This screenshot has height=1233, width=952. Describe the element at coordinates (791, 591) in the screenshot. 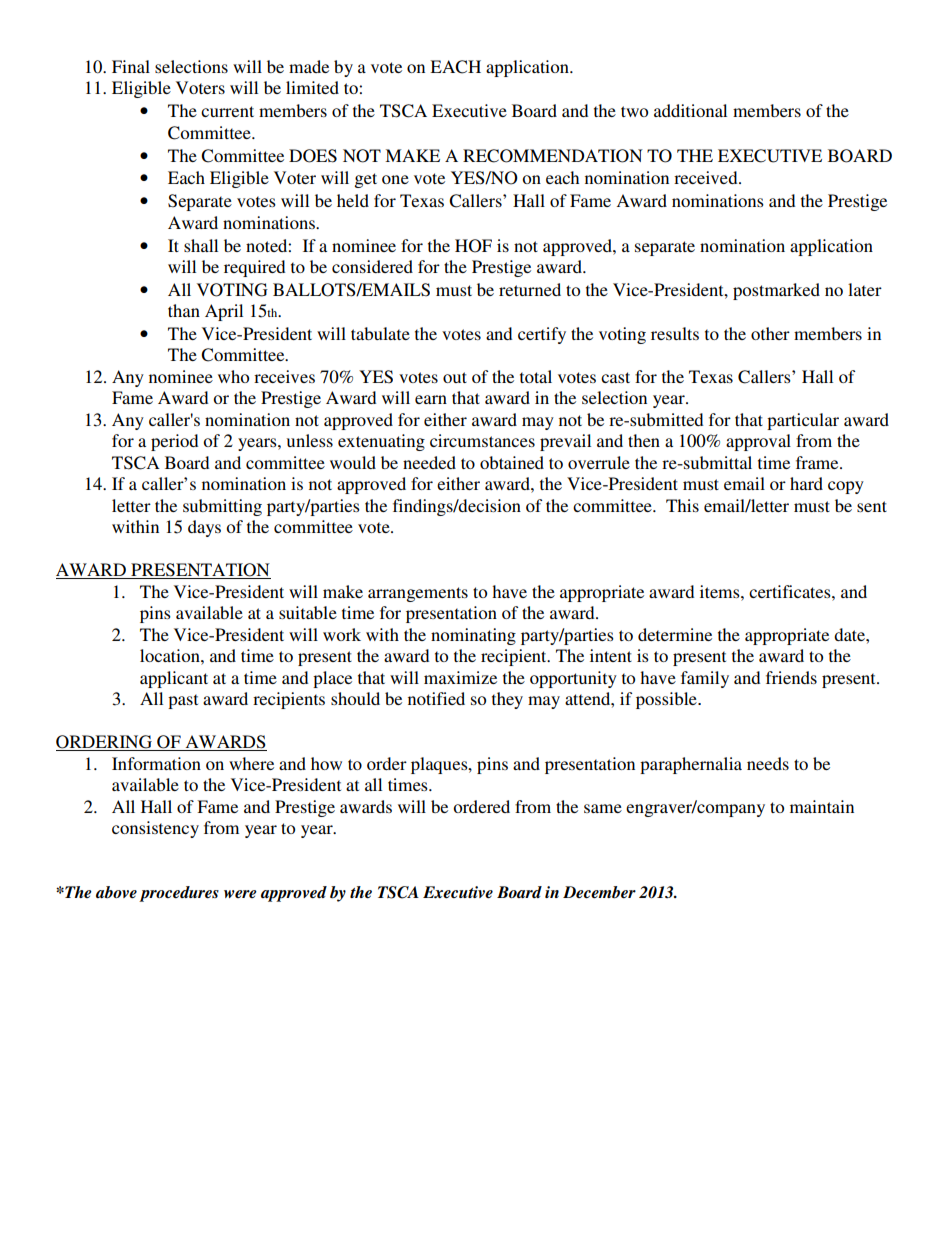

I see `certificates` at that location.
